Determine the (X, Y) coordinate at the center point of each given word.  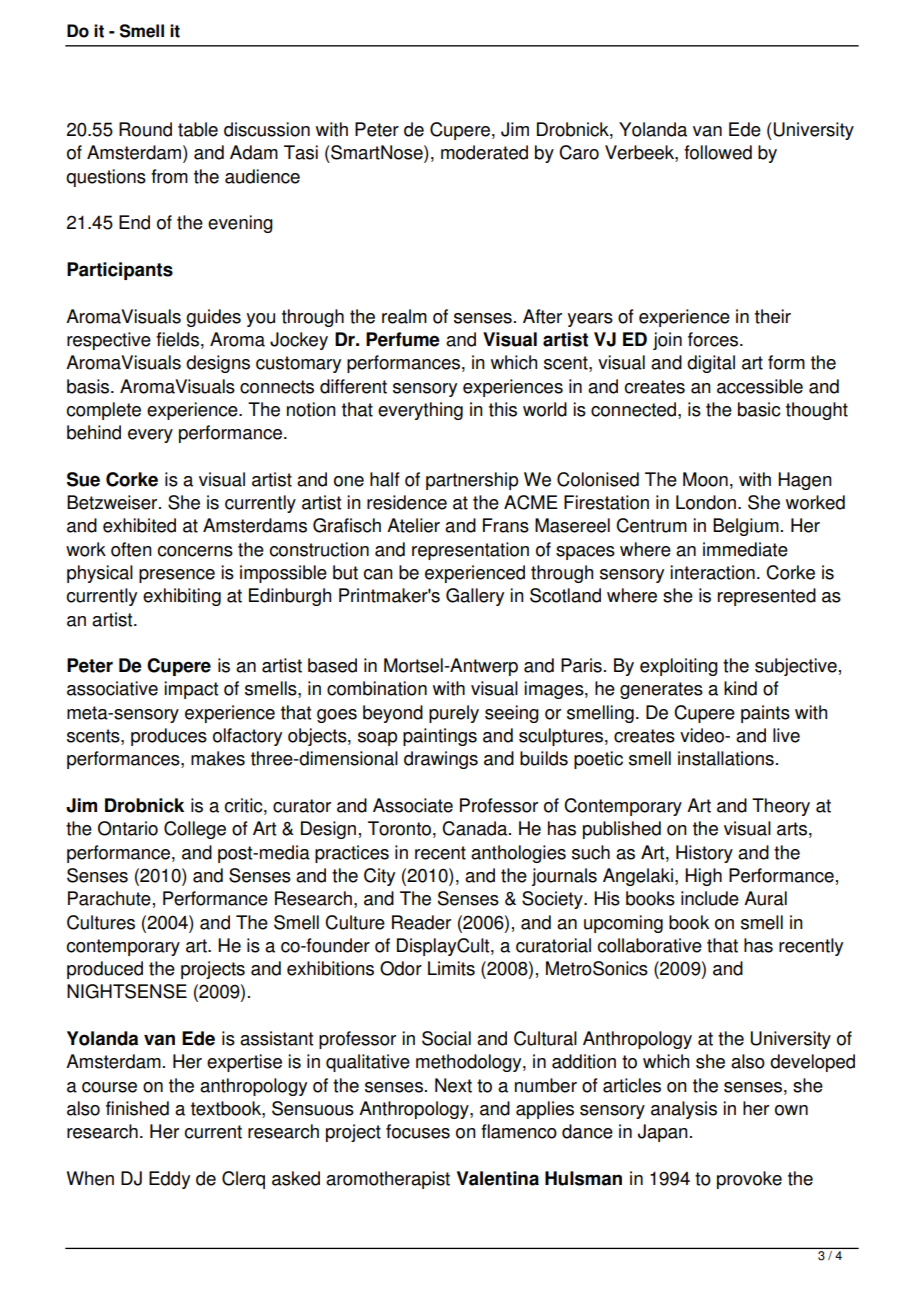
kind (740, 688)
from (169, 176)
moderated (484, 152)
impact (191, 690)
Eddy (169, 1180)
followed (718, 152)
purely (454, 714)
